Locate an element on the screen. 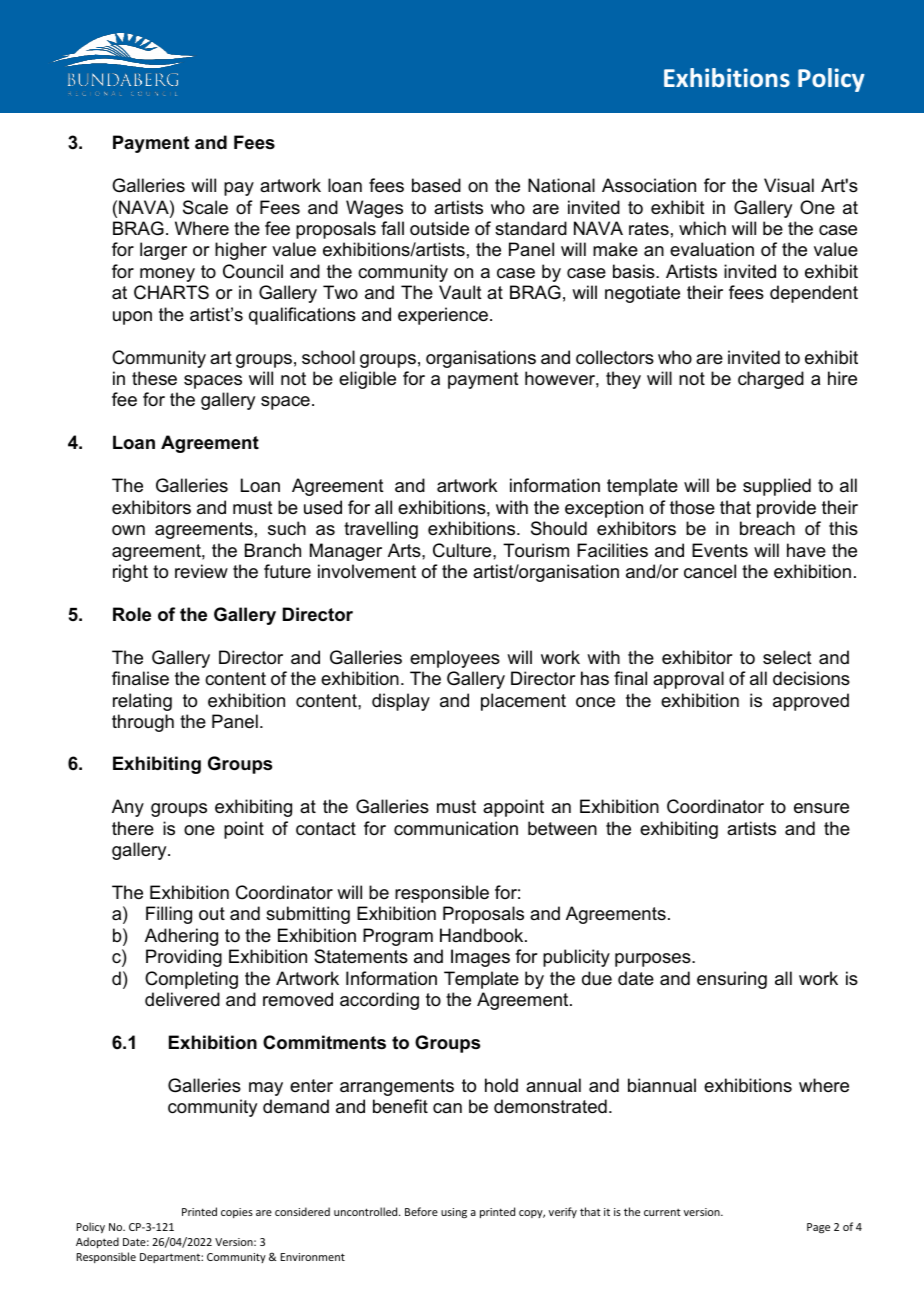  Page is located at coordinates (818, 1228).
